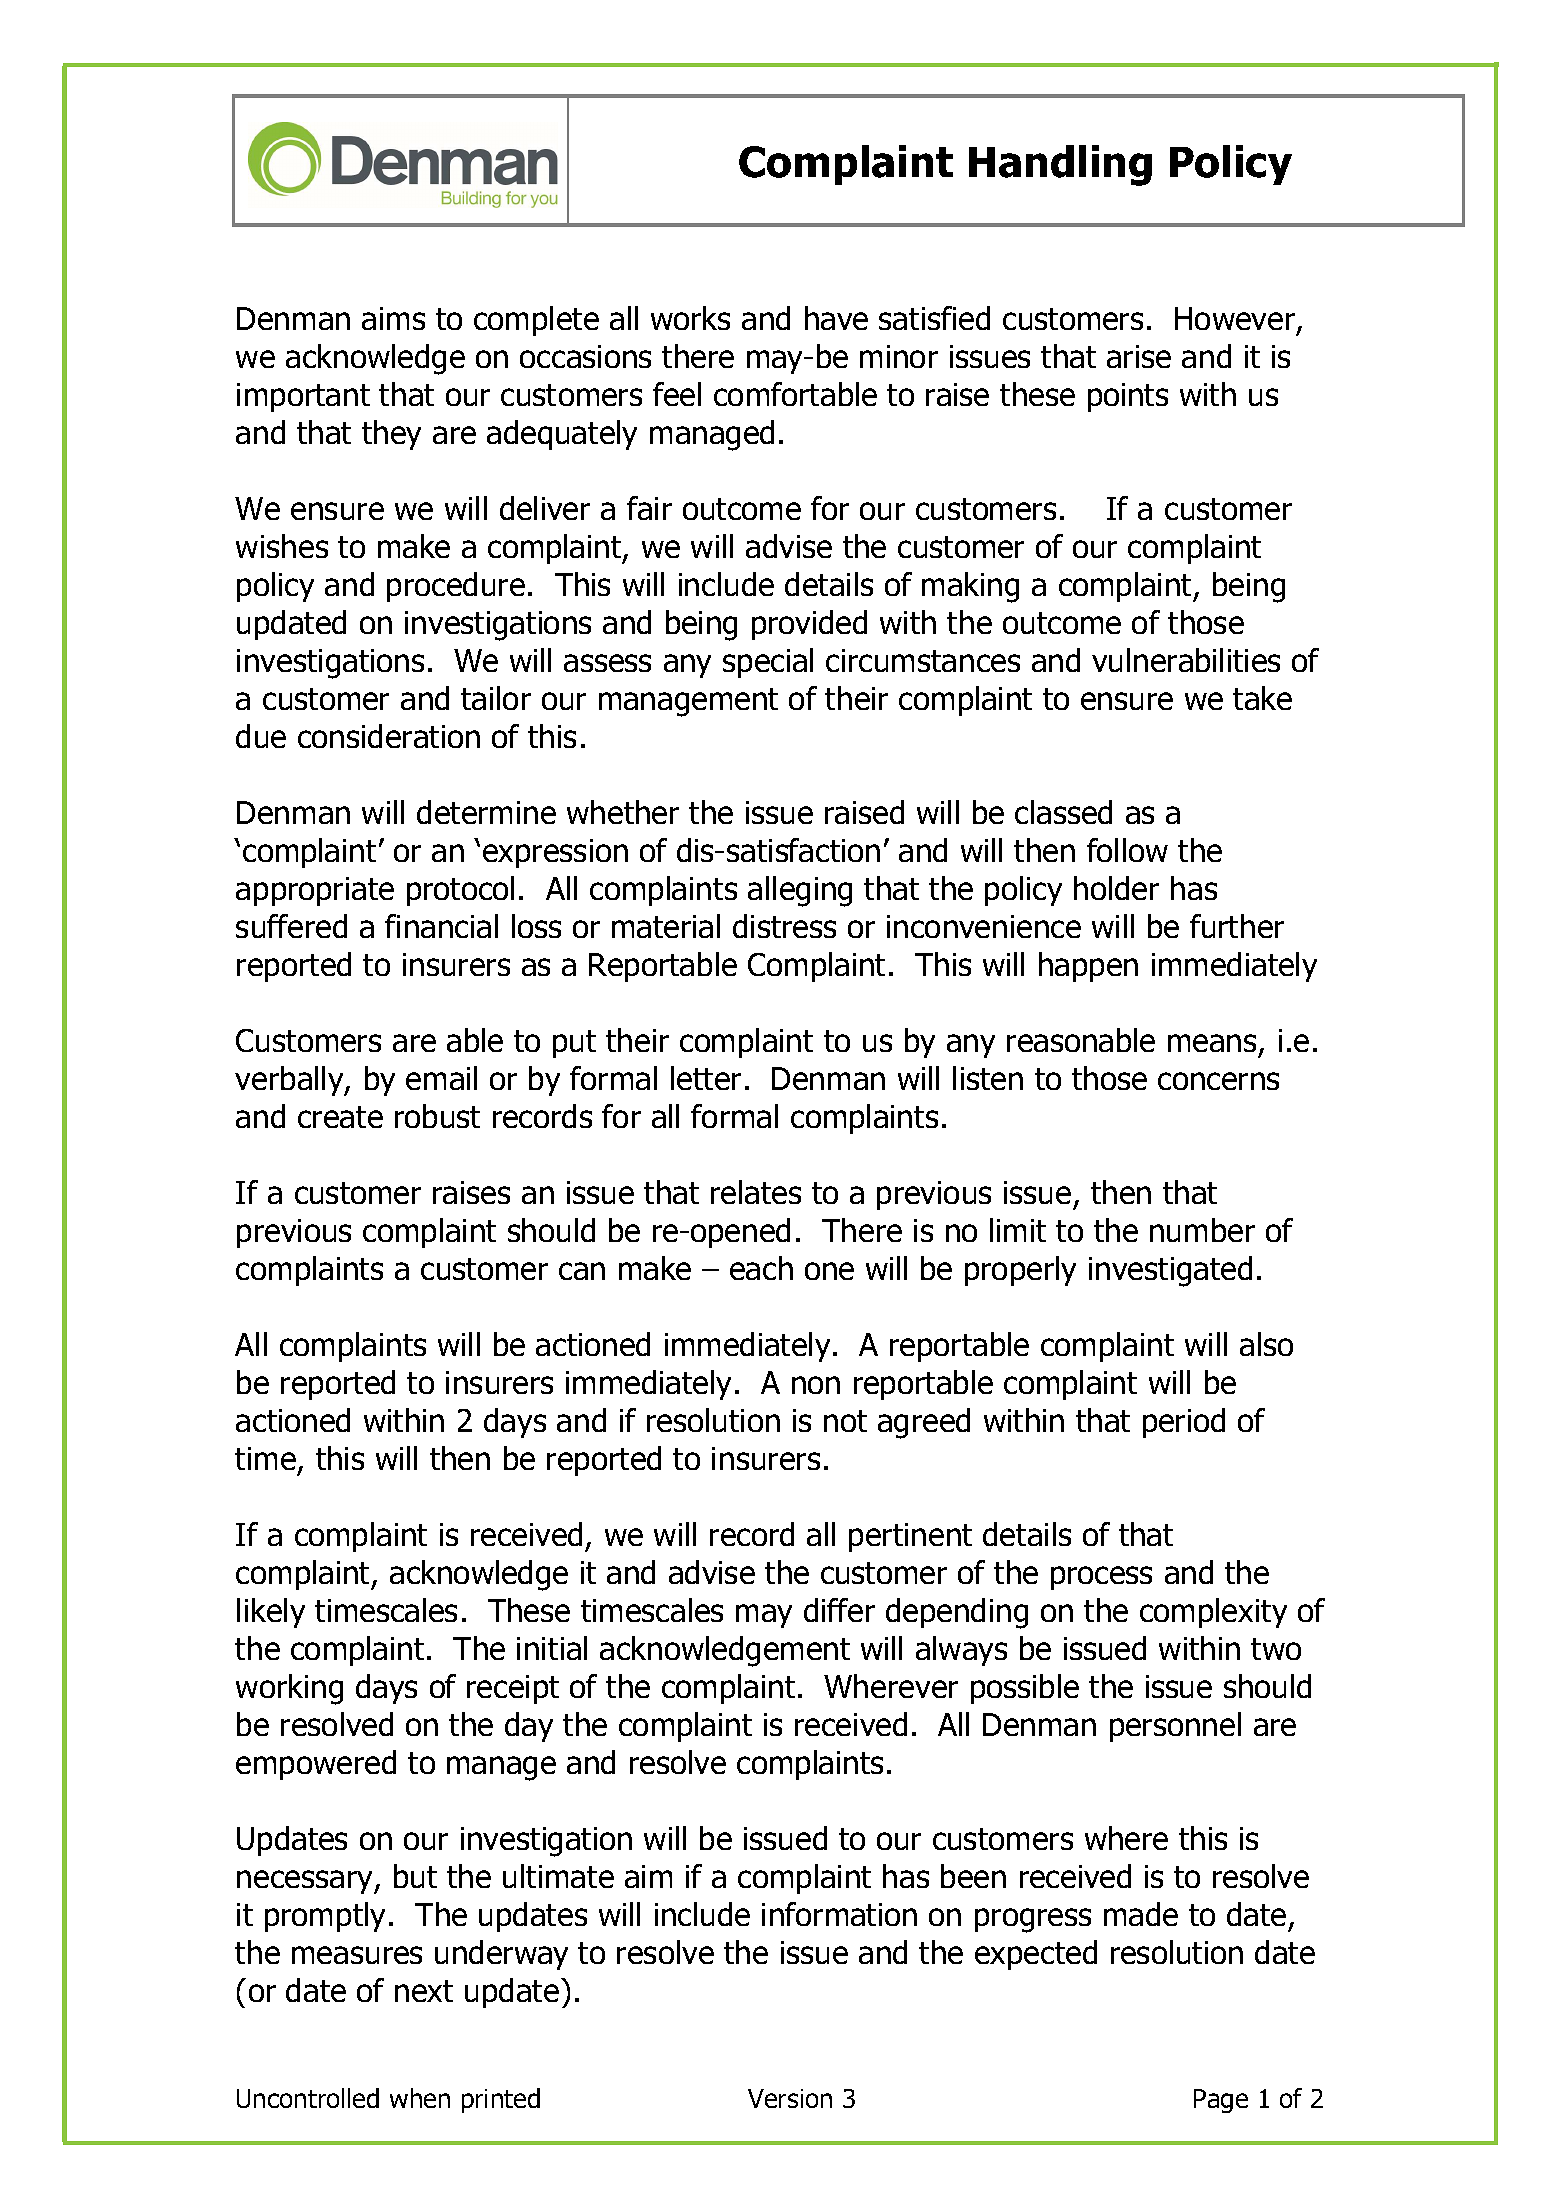 The image size is (1561, 2208). I want to click on next, so click(424, 1991).
